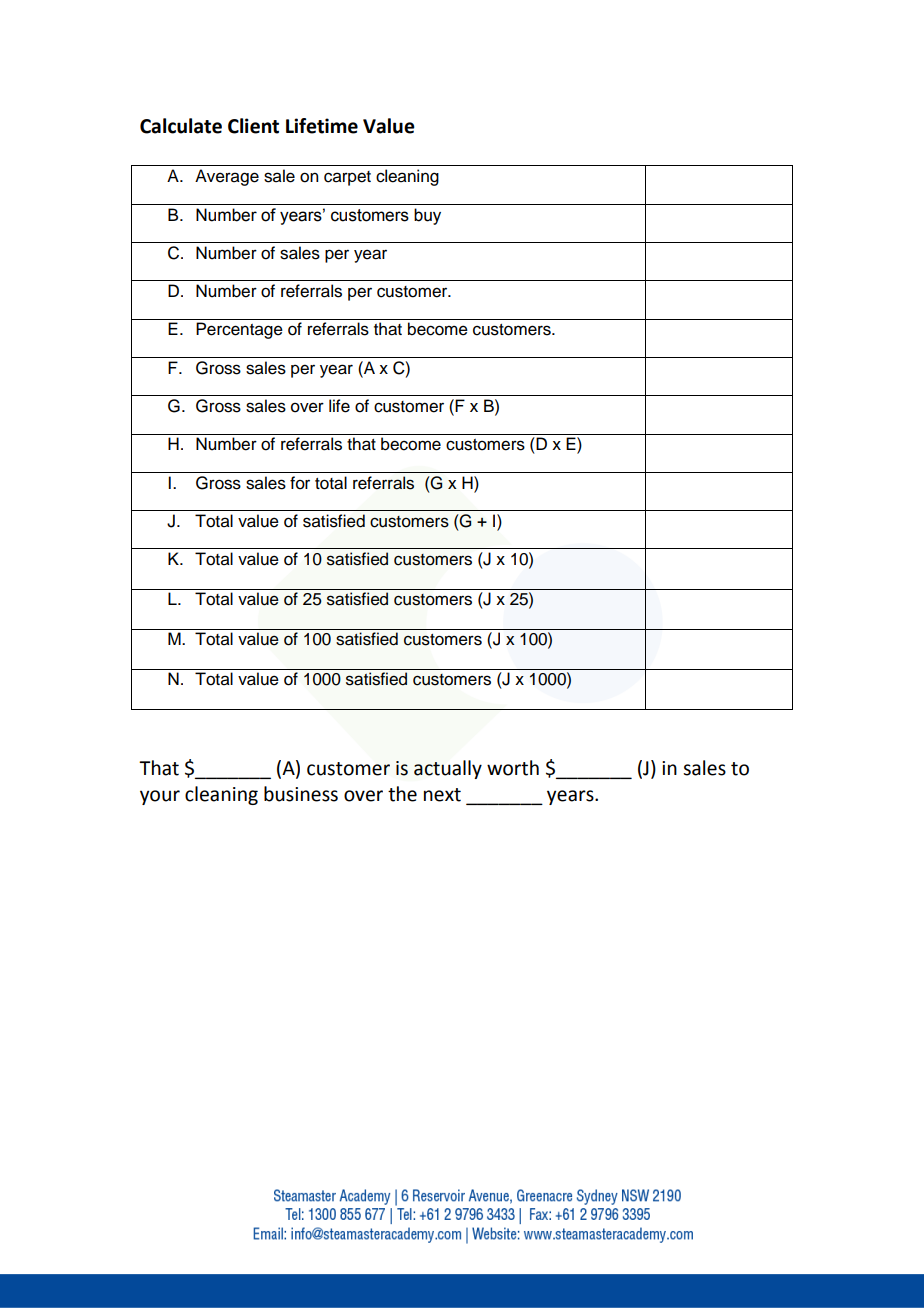  I want to click on Calculate, so click(181, 126).
